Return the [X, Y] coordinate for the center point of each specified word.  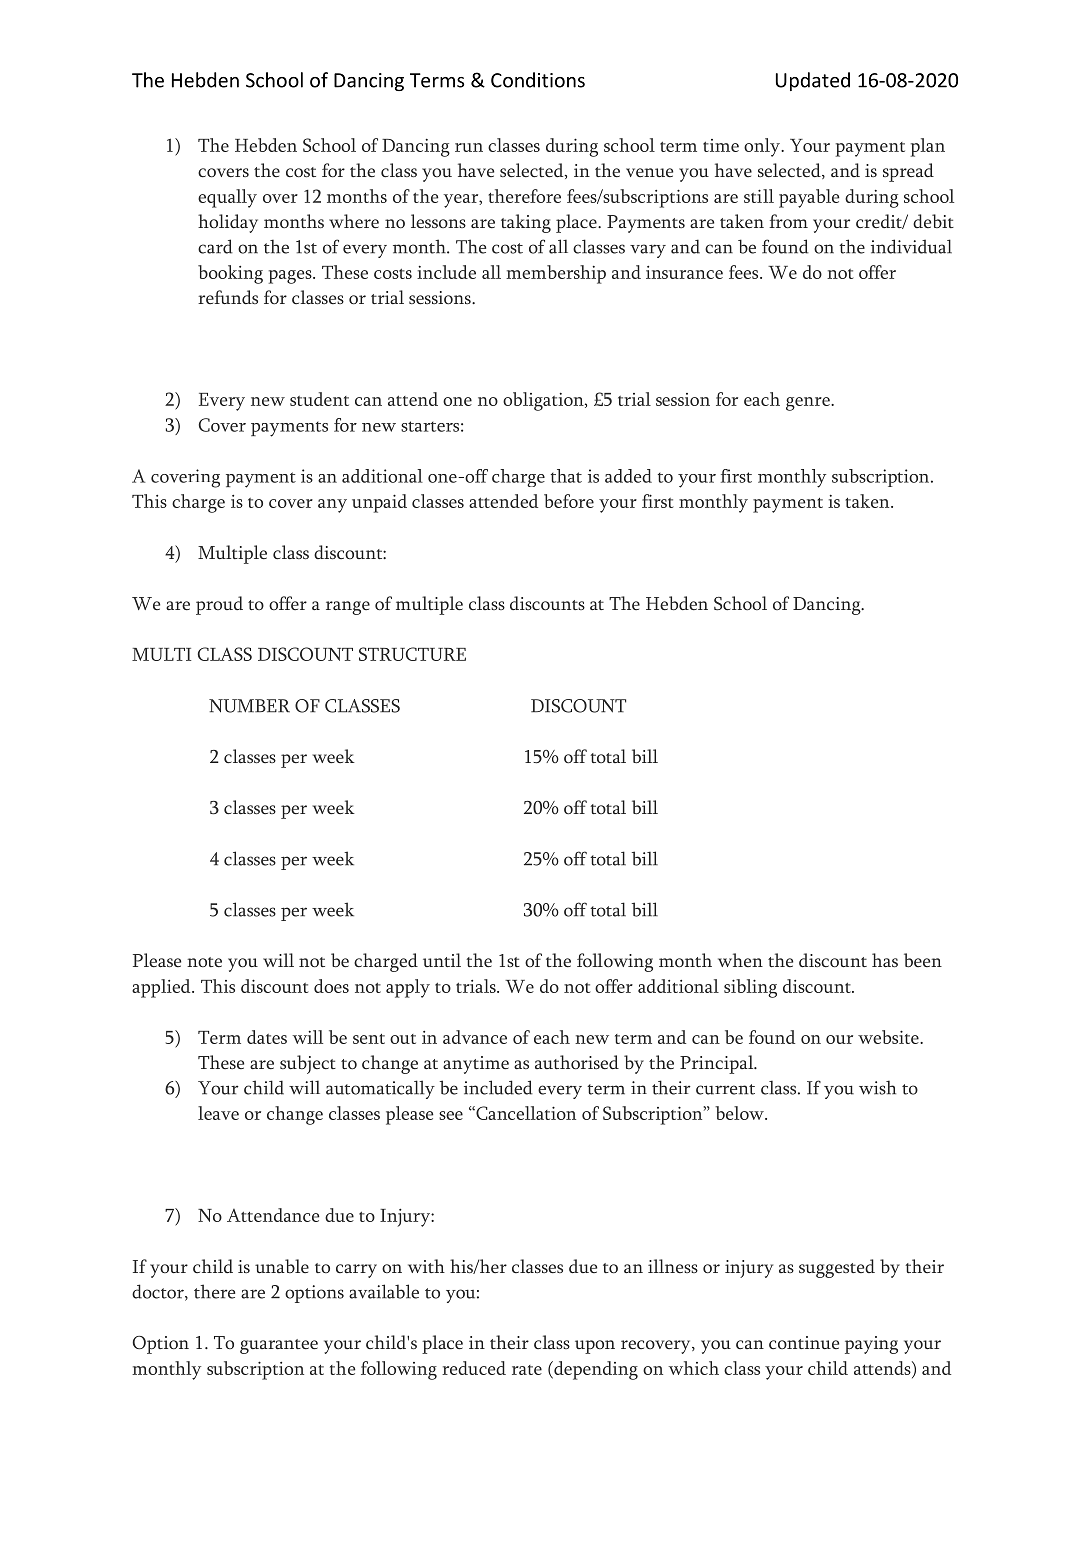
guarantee [279, 1346]
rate [527, 1370]
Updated [813, 81]
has [885, 960]
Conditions [538, 80]
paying [871, 1345]
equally [227, 198]
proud [219, 605]
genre [809, 404]
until [442, 960]
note [204, 962]
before [569, 501]
